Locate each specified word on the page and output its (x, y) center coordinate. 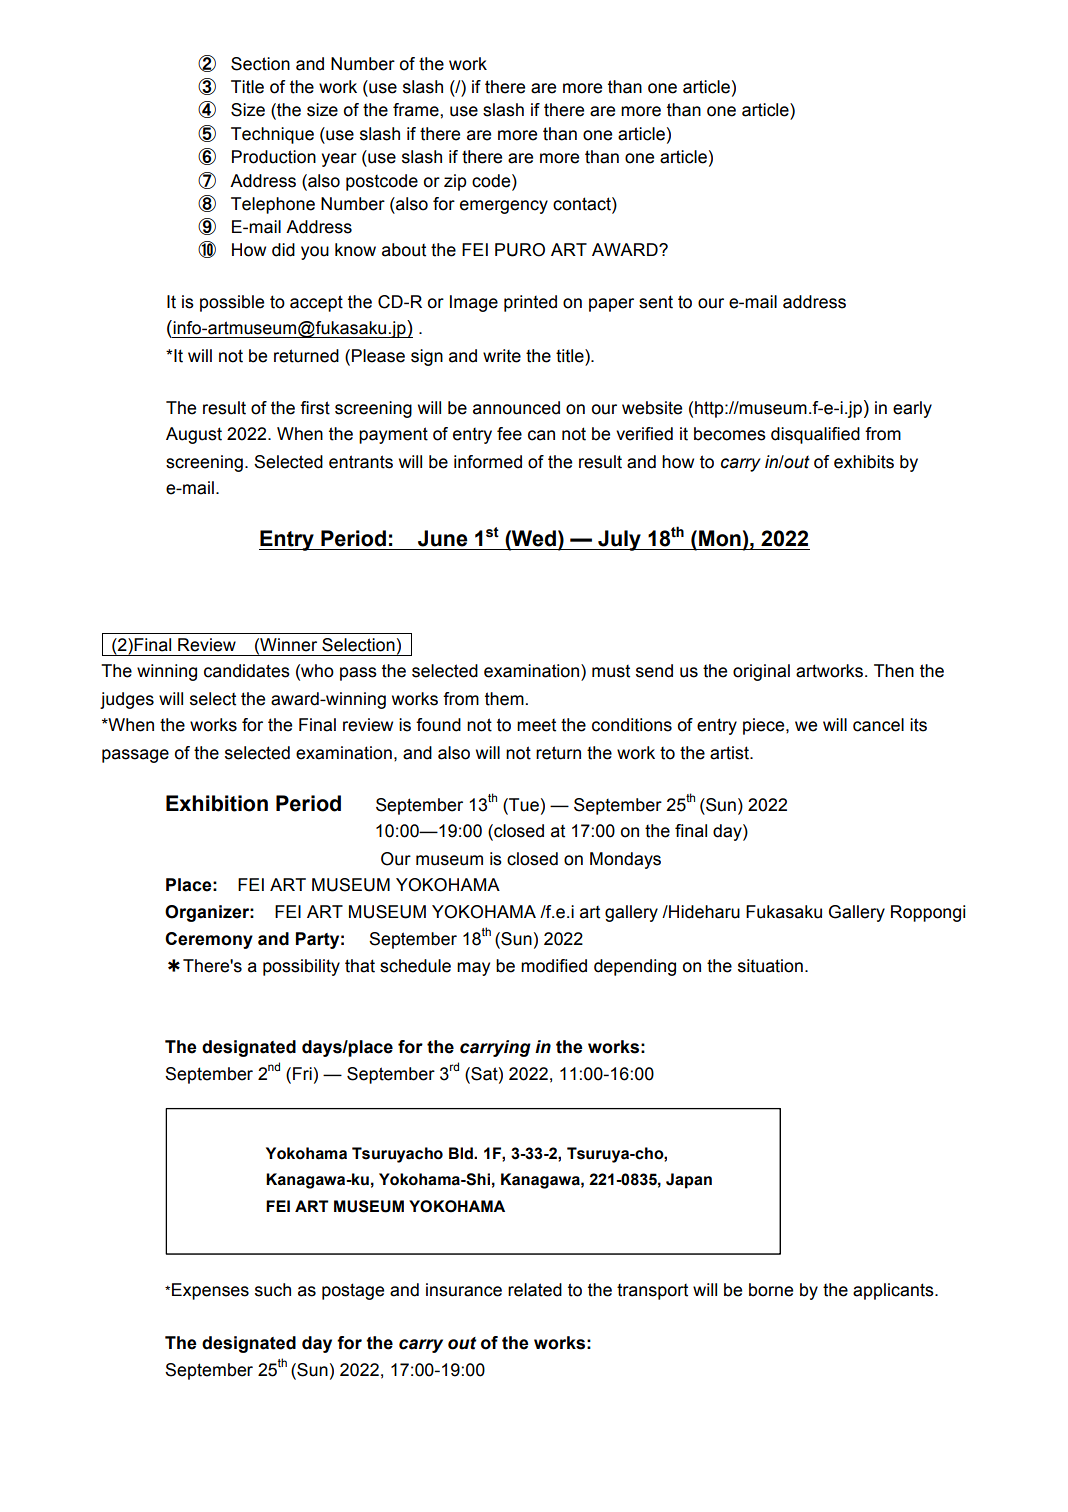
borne (771, 1290)
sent (656, 302)
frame (417, 110)
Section (260, 64)
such (273, 1290)
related (535, 1290)
